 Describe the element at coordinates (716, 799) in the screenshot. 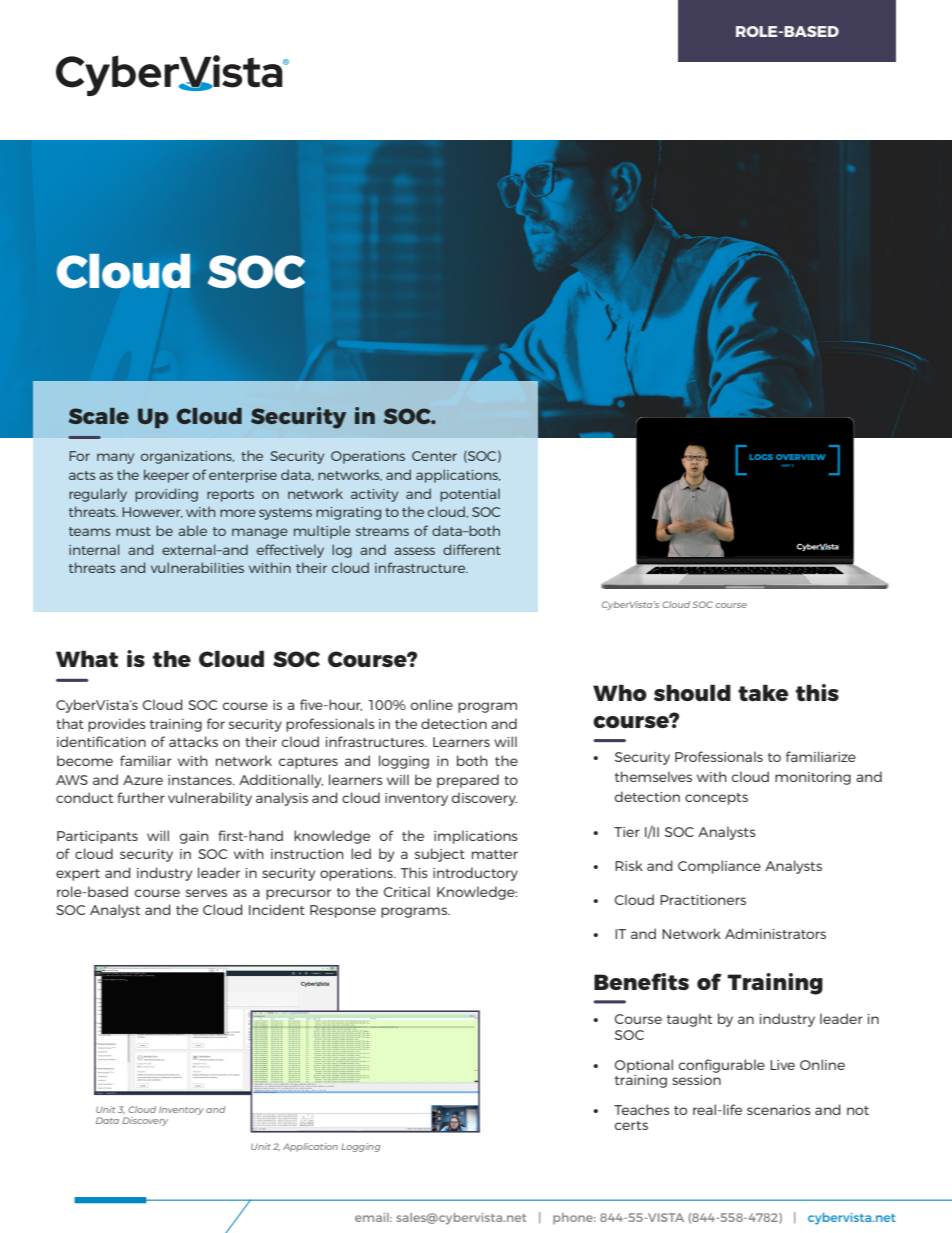

I see `concepts` at that location.
